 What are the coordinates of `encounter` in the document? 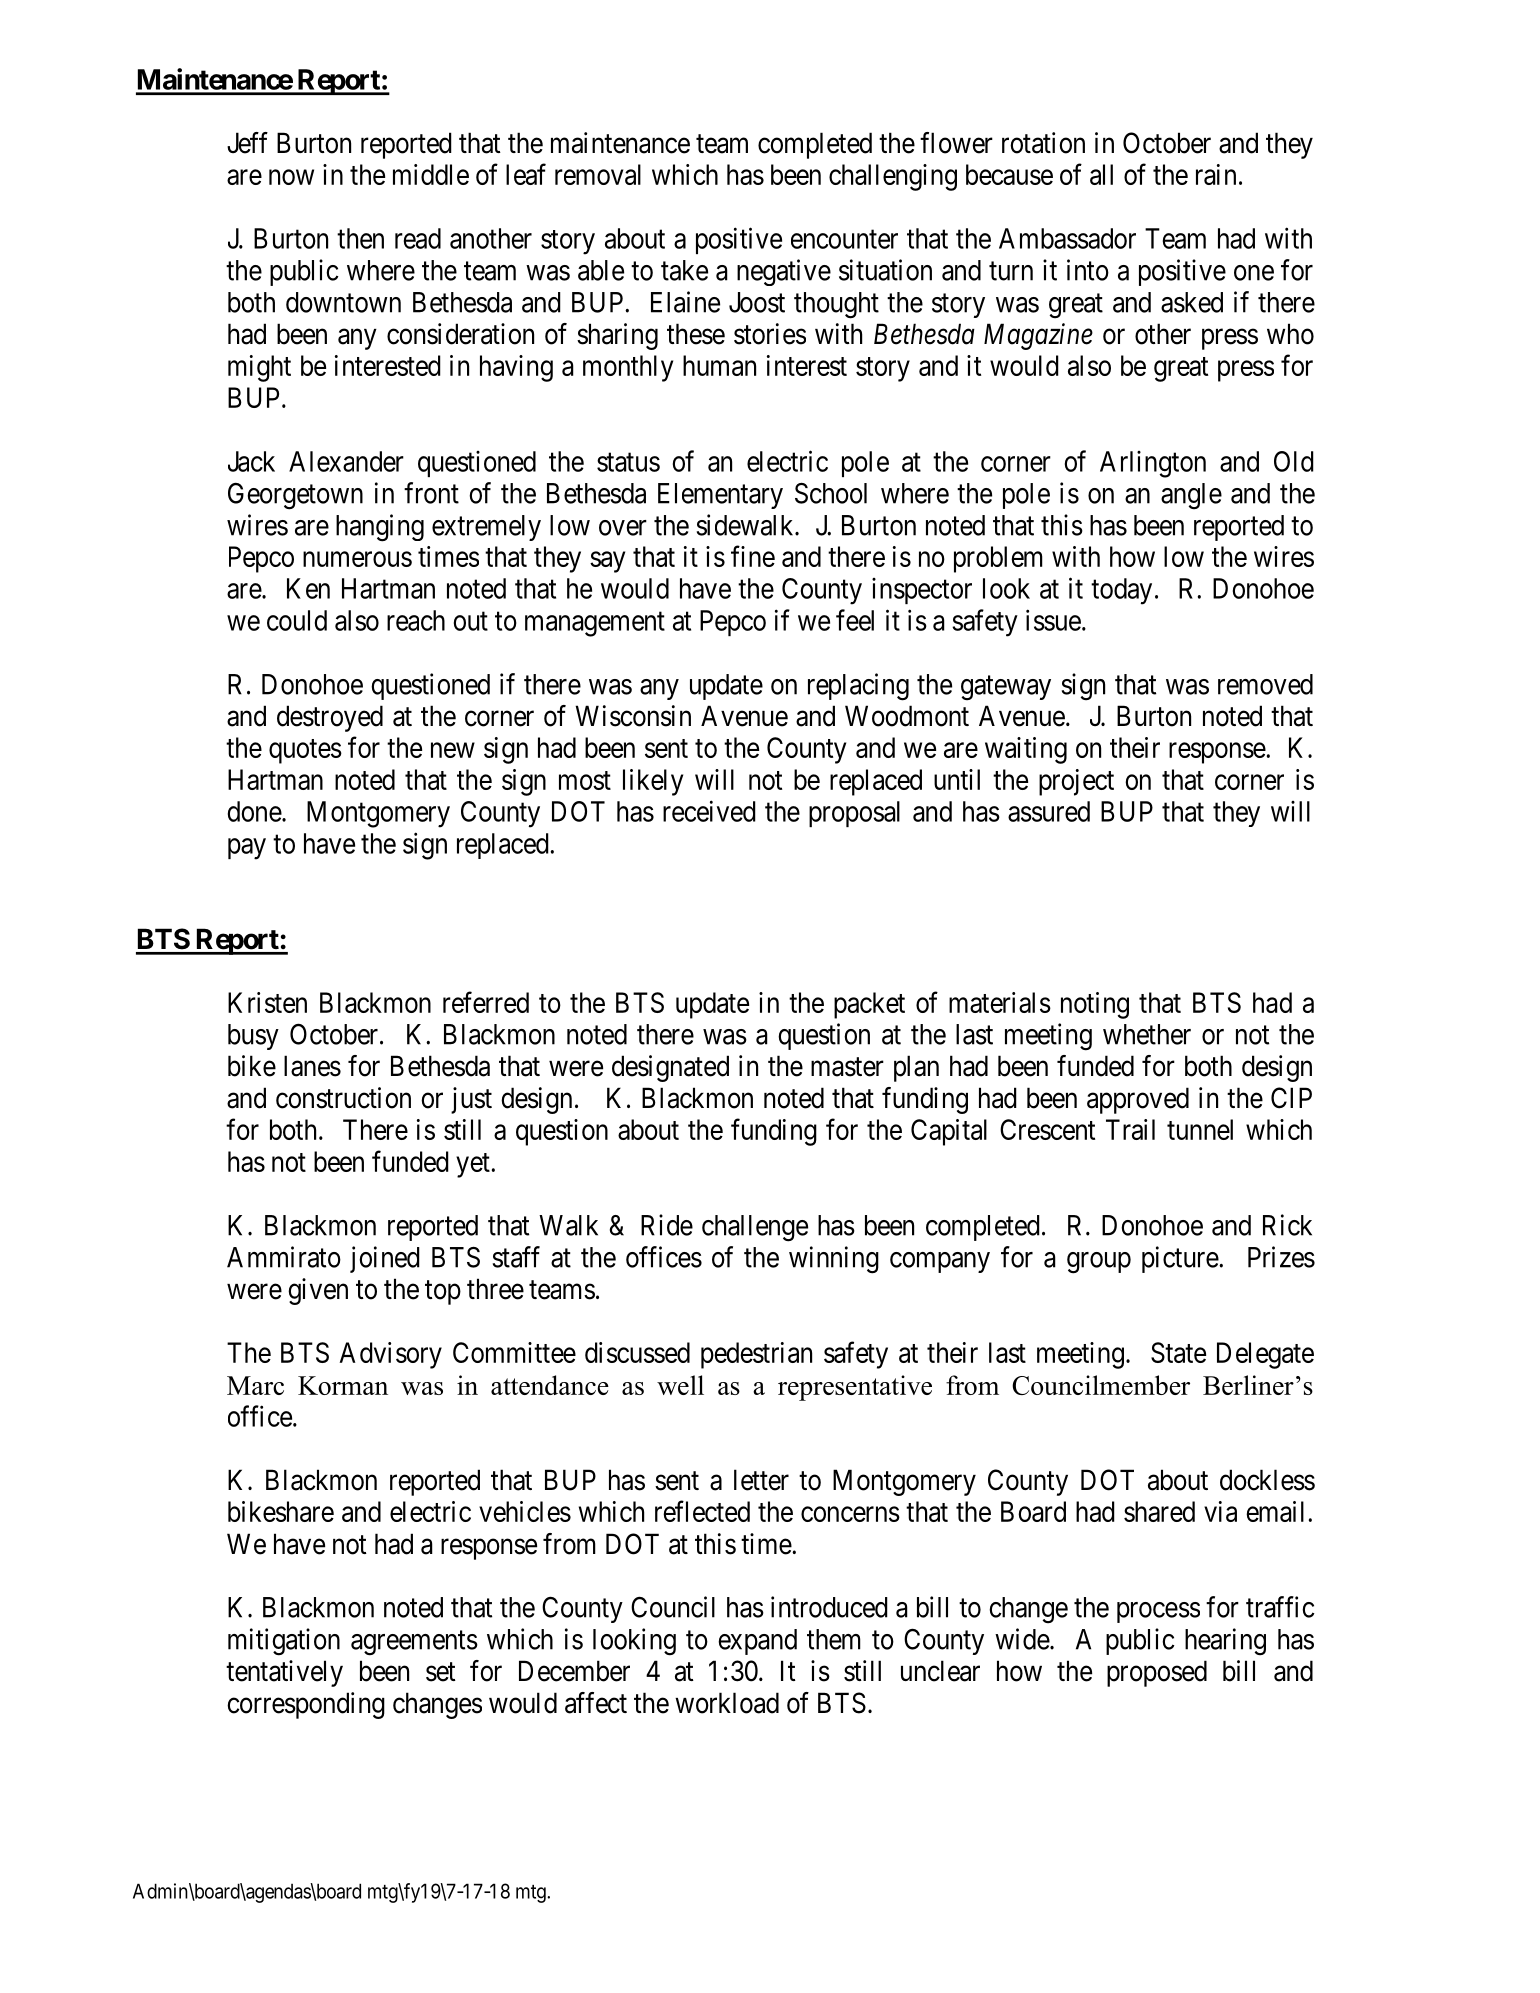 It's located at (844, 239).
